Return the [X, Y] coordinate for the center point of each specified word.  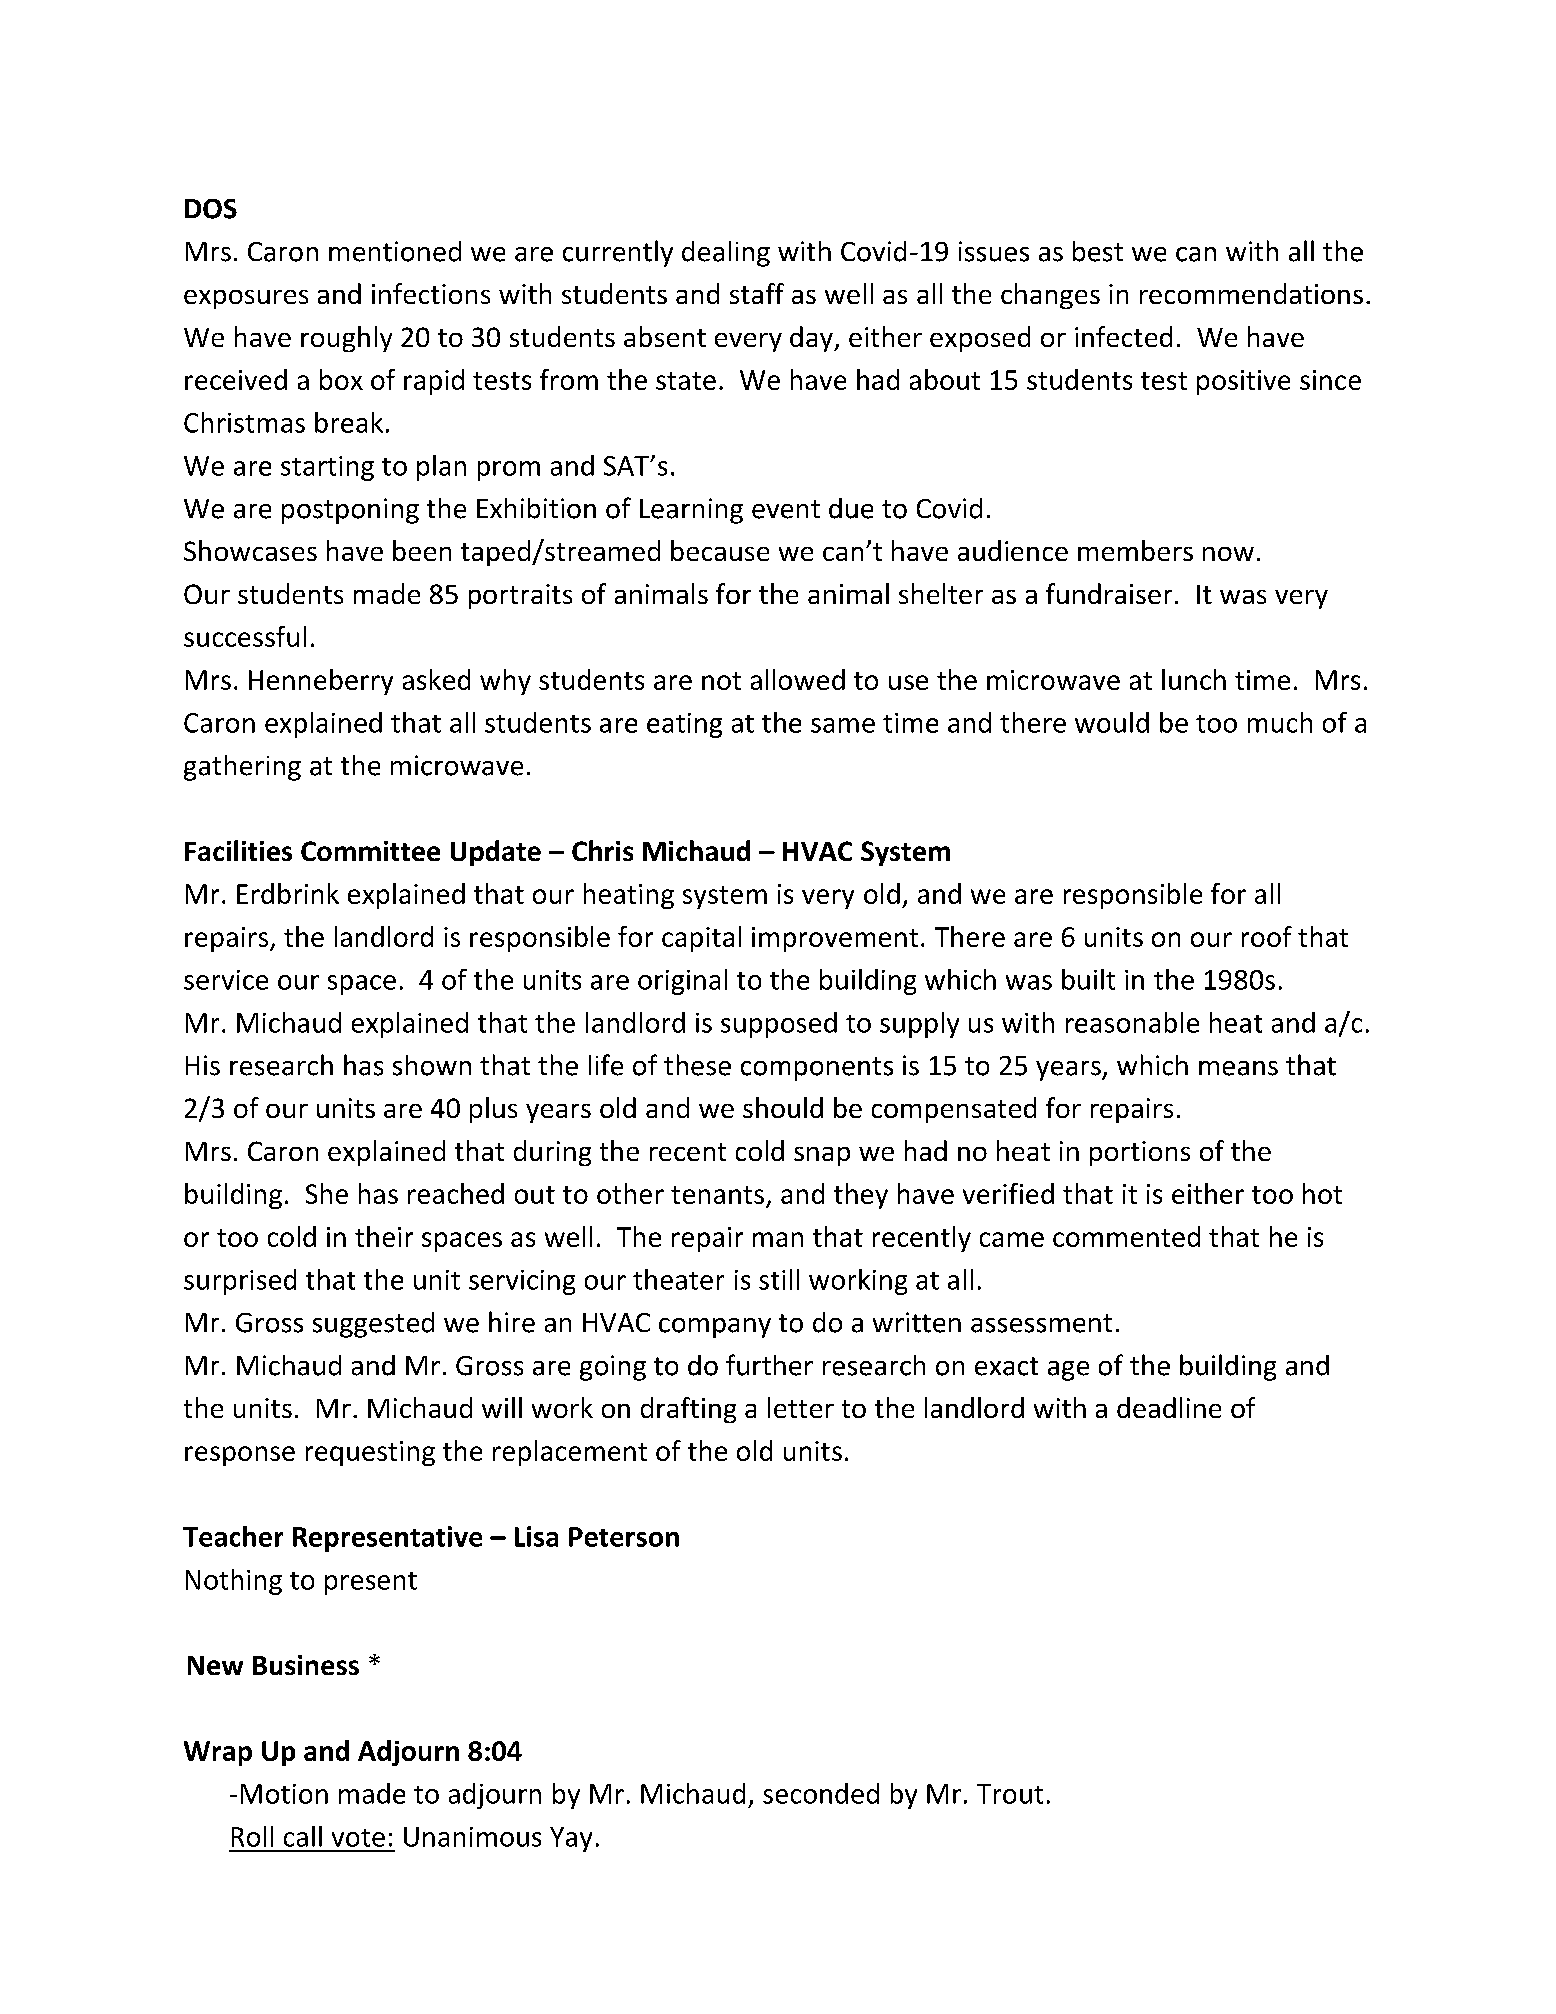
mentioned [395, 251]
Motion [284, 1794]
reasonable [1132, 1022]
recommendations [1251, 293]
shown [432, 1065]
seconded [821, 1793]
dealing [726, 254]
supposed [779, 1025]
